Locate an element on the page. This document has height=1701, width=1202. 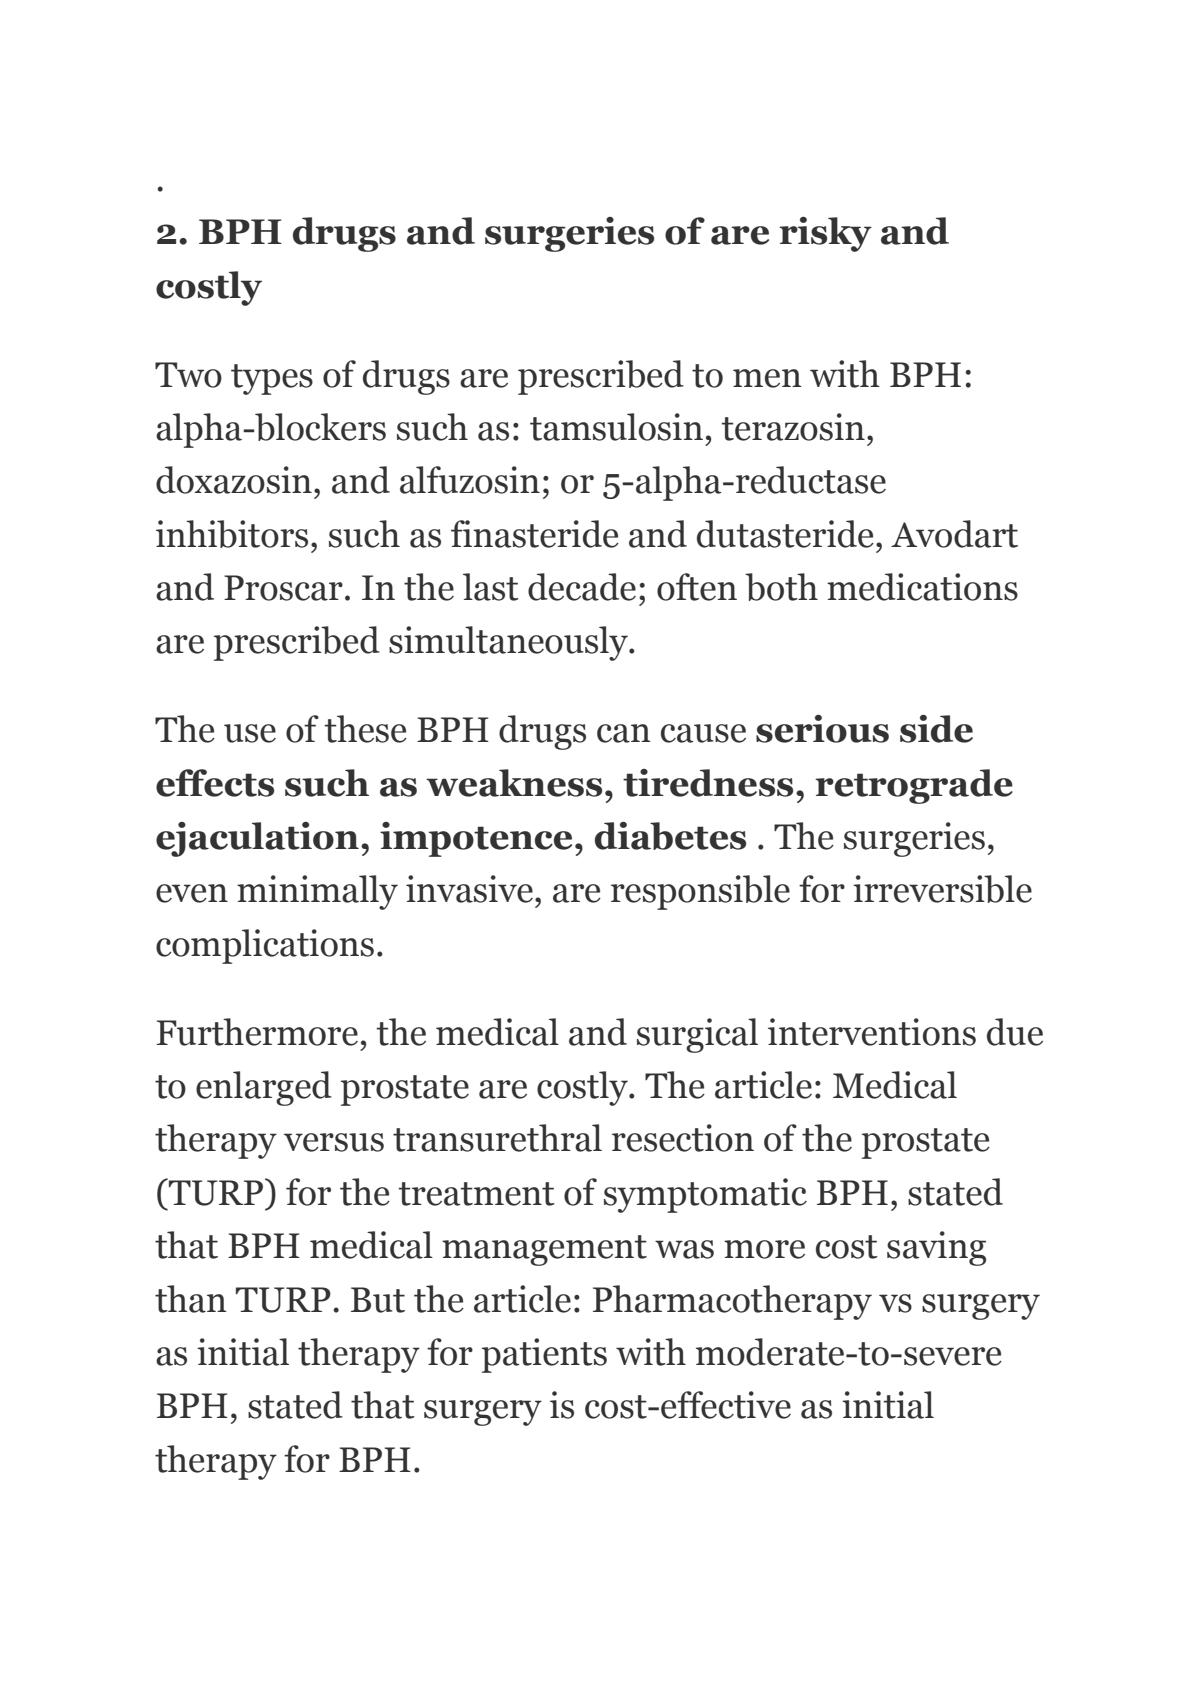
side is located at coordinates (936, 729).
